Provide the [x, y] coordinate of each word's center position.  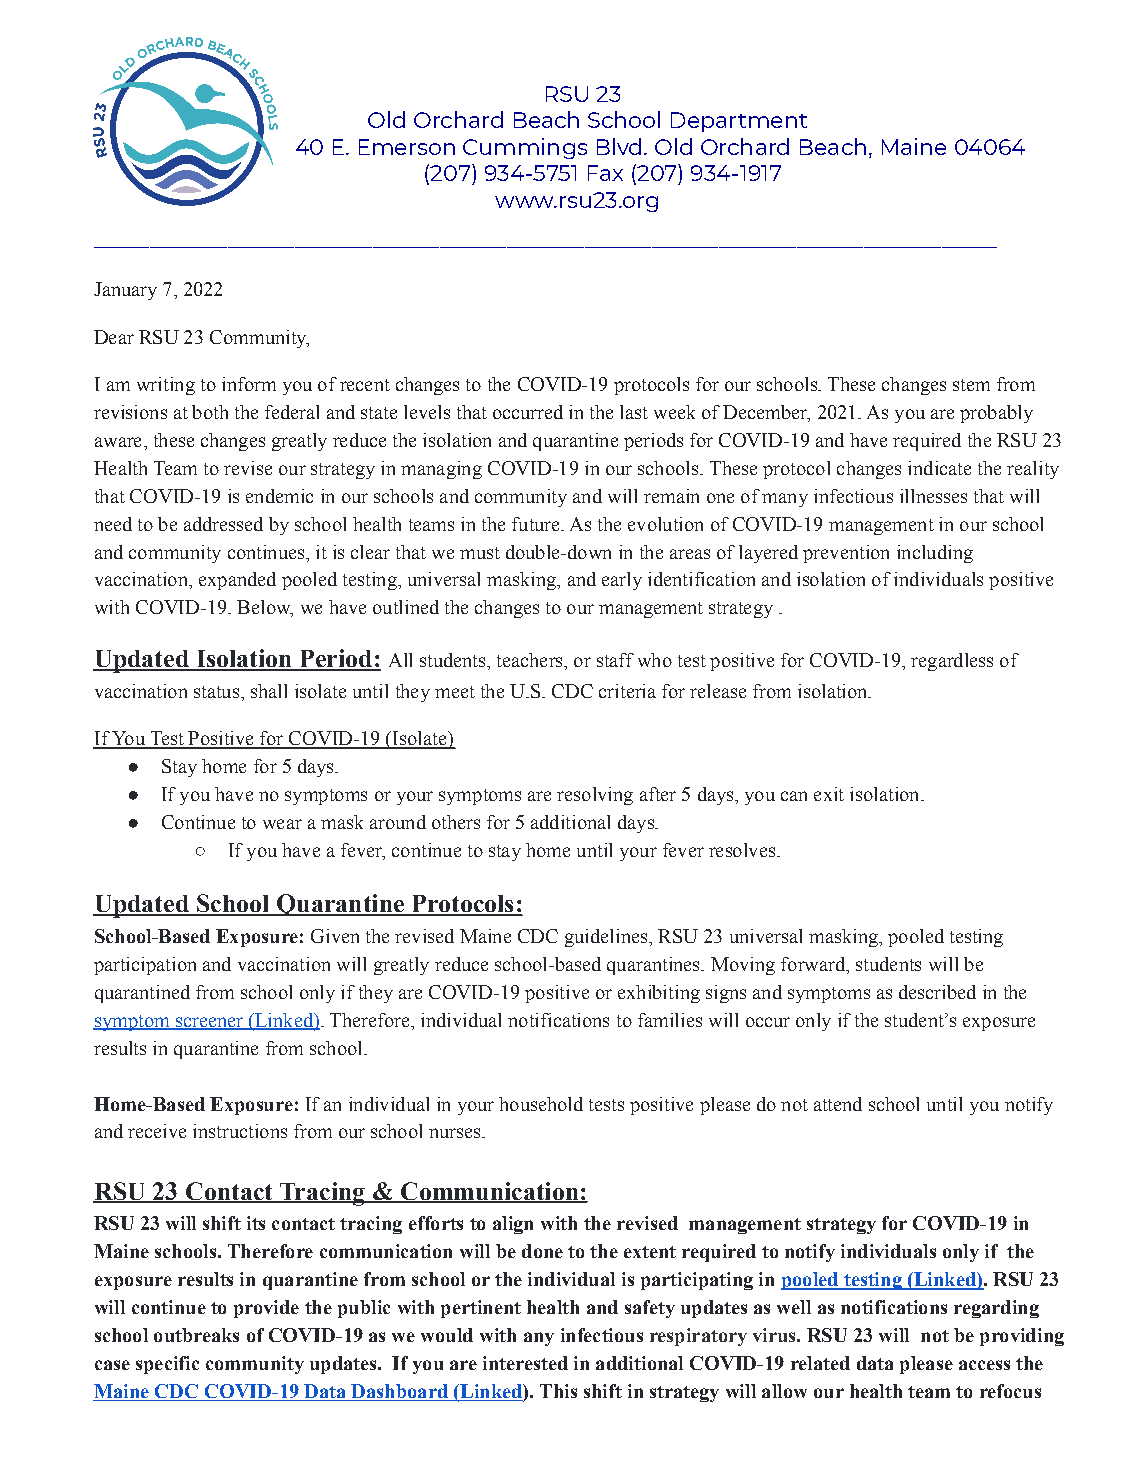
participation [145, 966]
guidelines [607, 938]
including [935, 554]
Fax [605, 173]
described [937, 992]
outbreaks [196, 1335]
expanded [237, 581]
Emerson [407, 147]
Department [739, 122]
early [622, 581]
